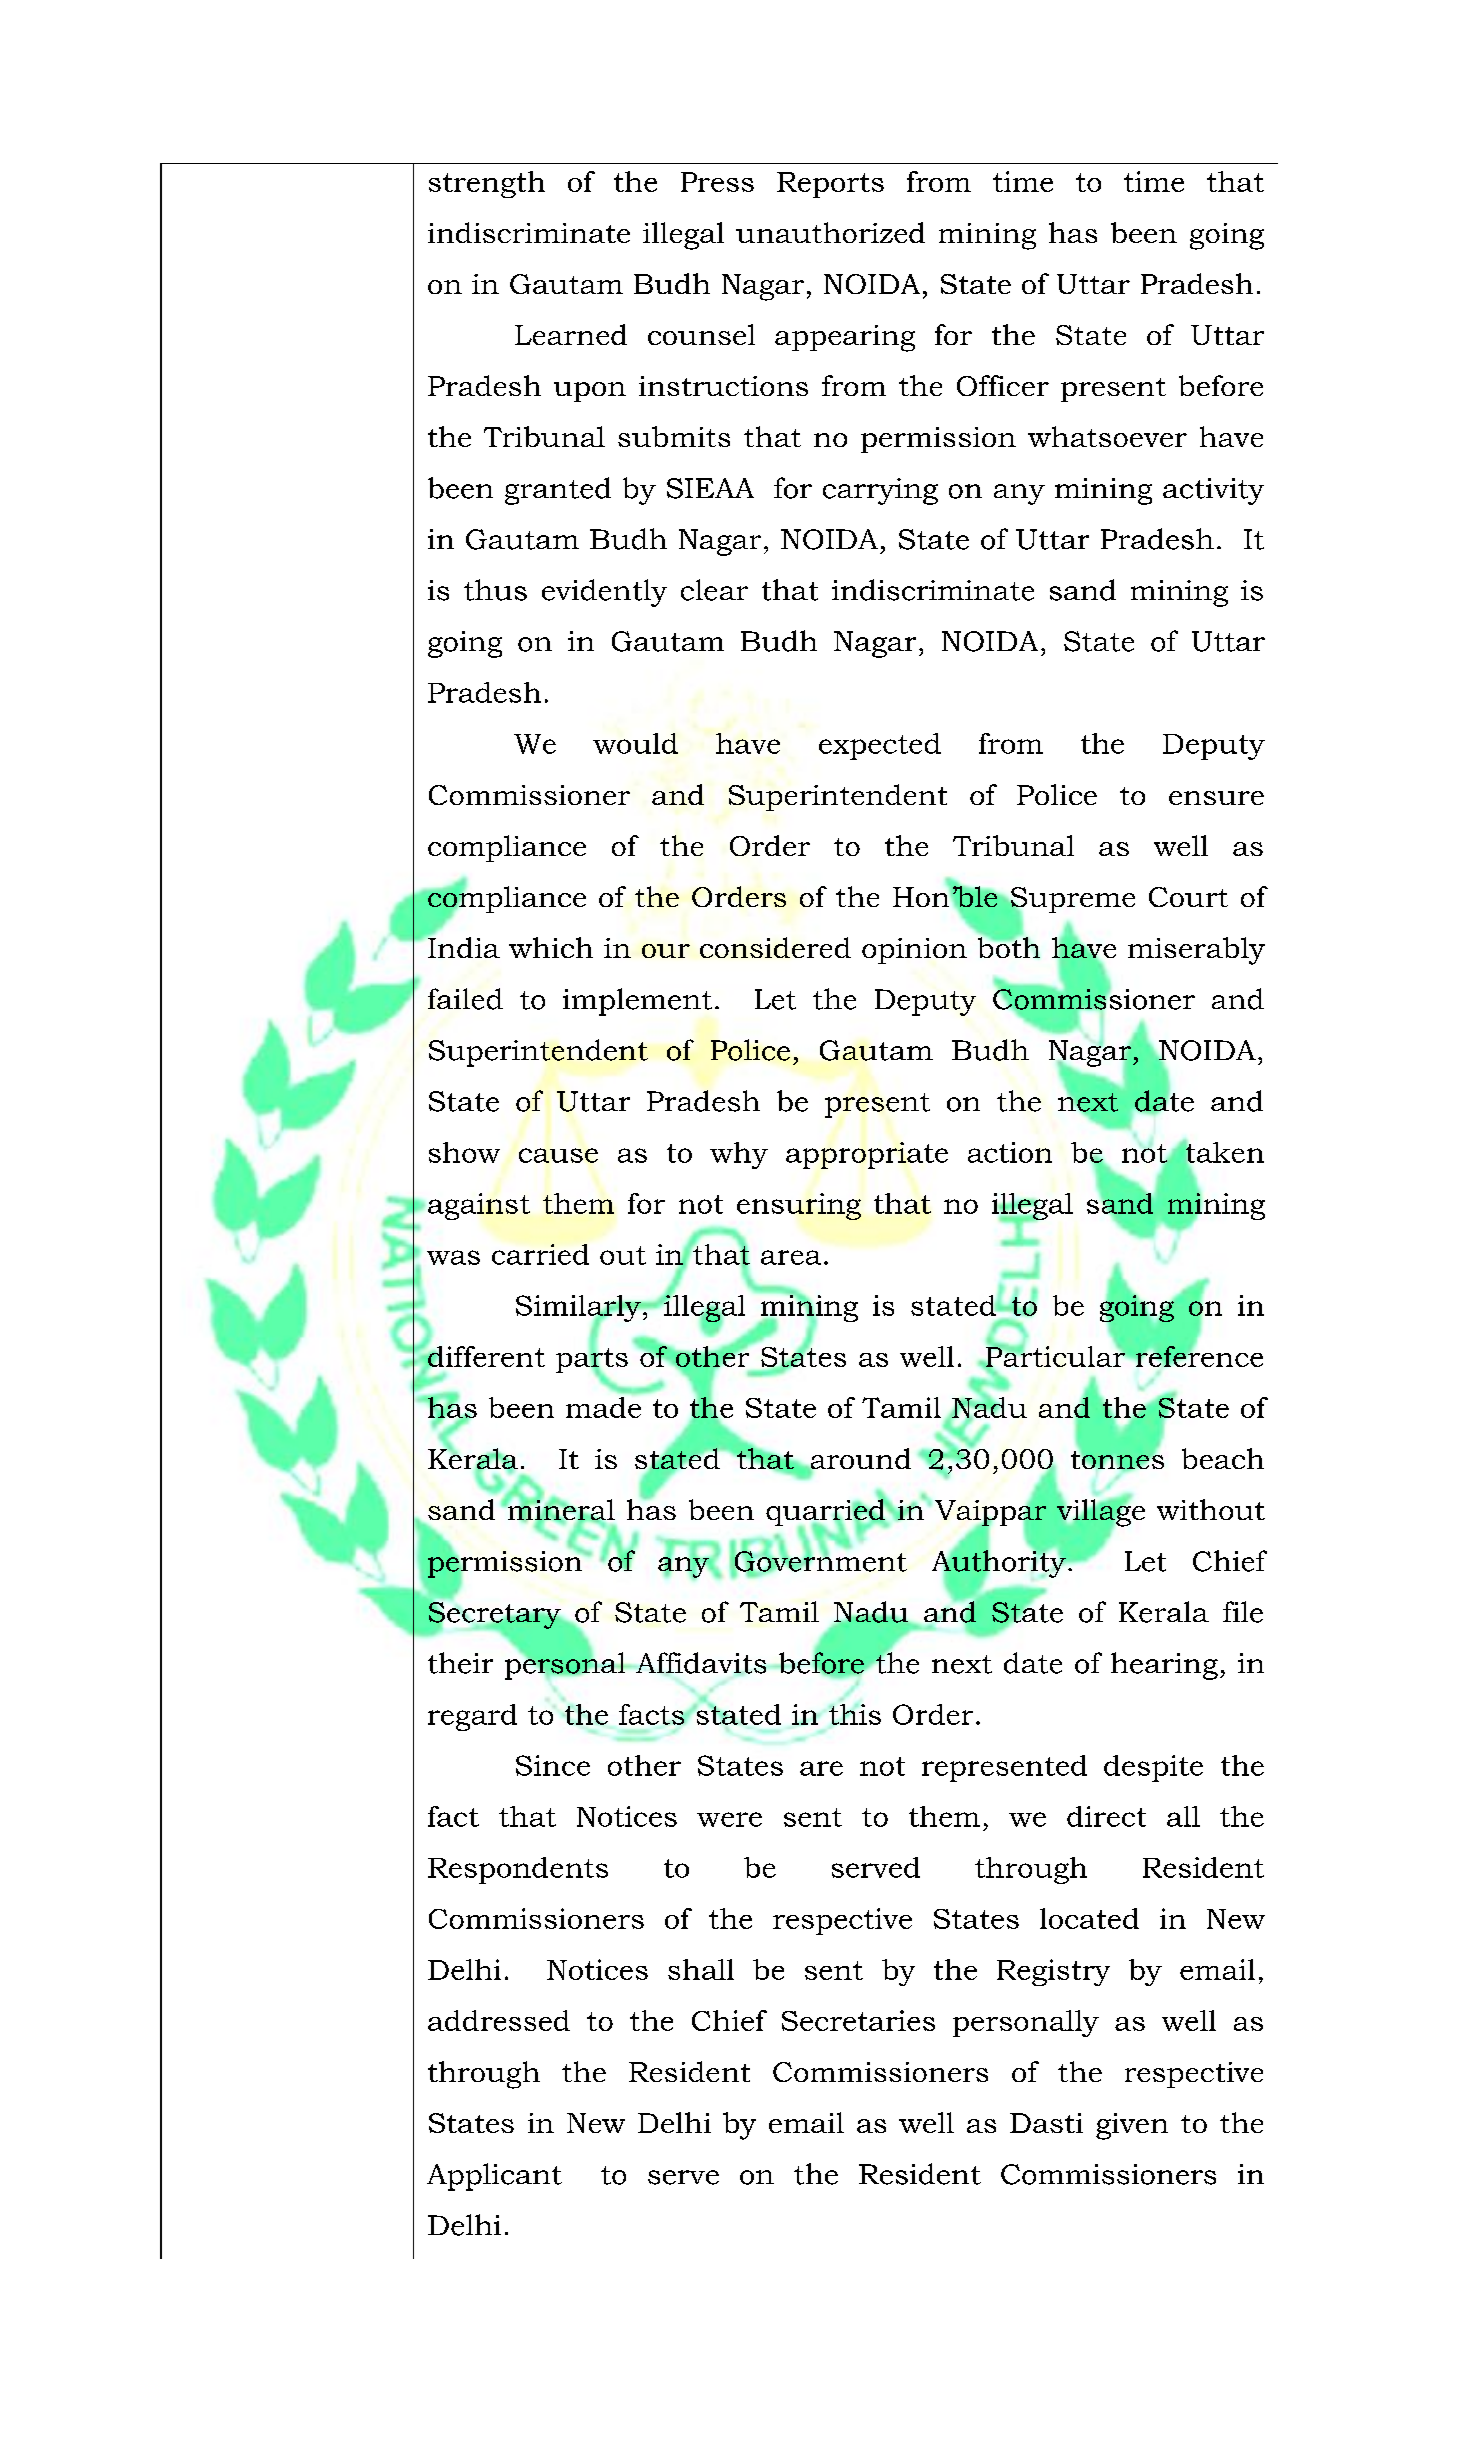 The height and width of the screenshot is (2437, 1479). I want to click on expected, so click(880, 746).
